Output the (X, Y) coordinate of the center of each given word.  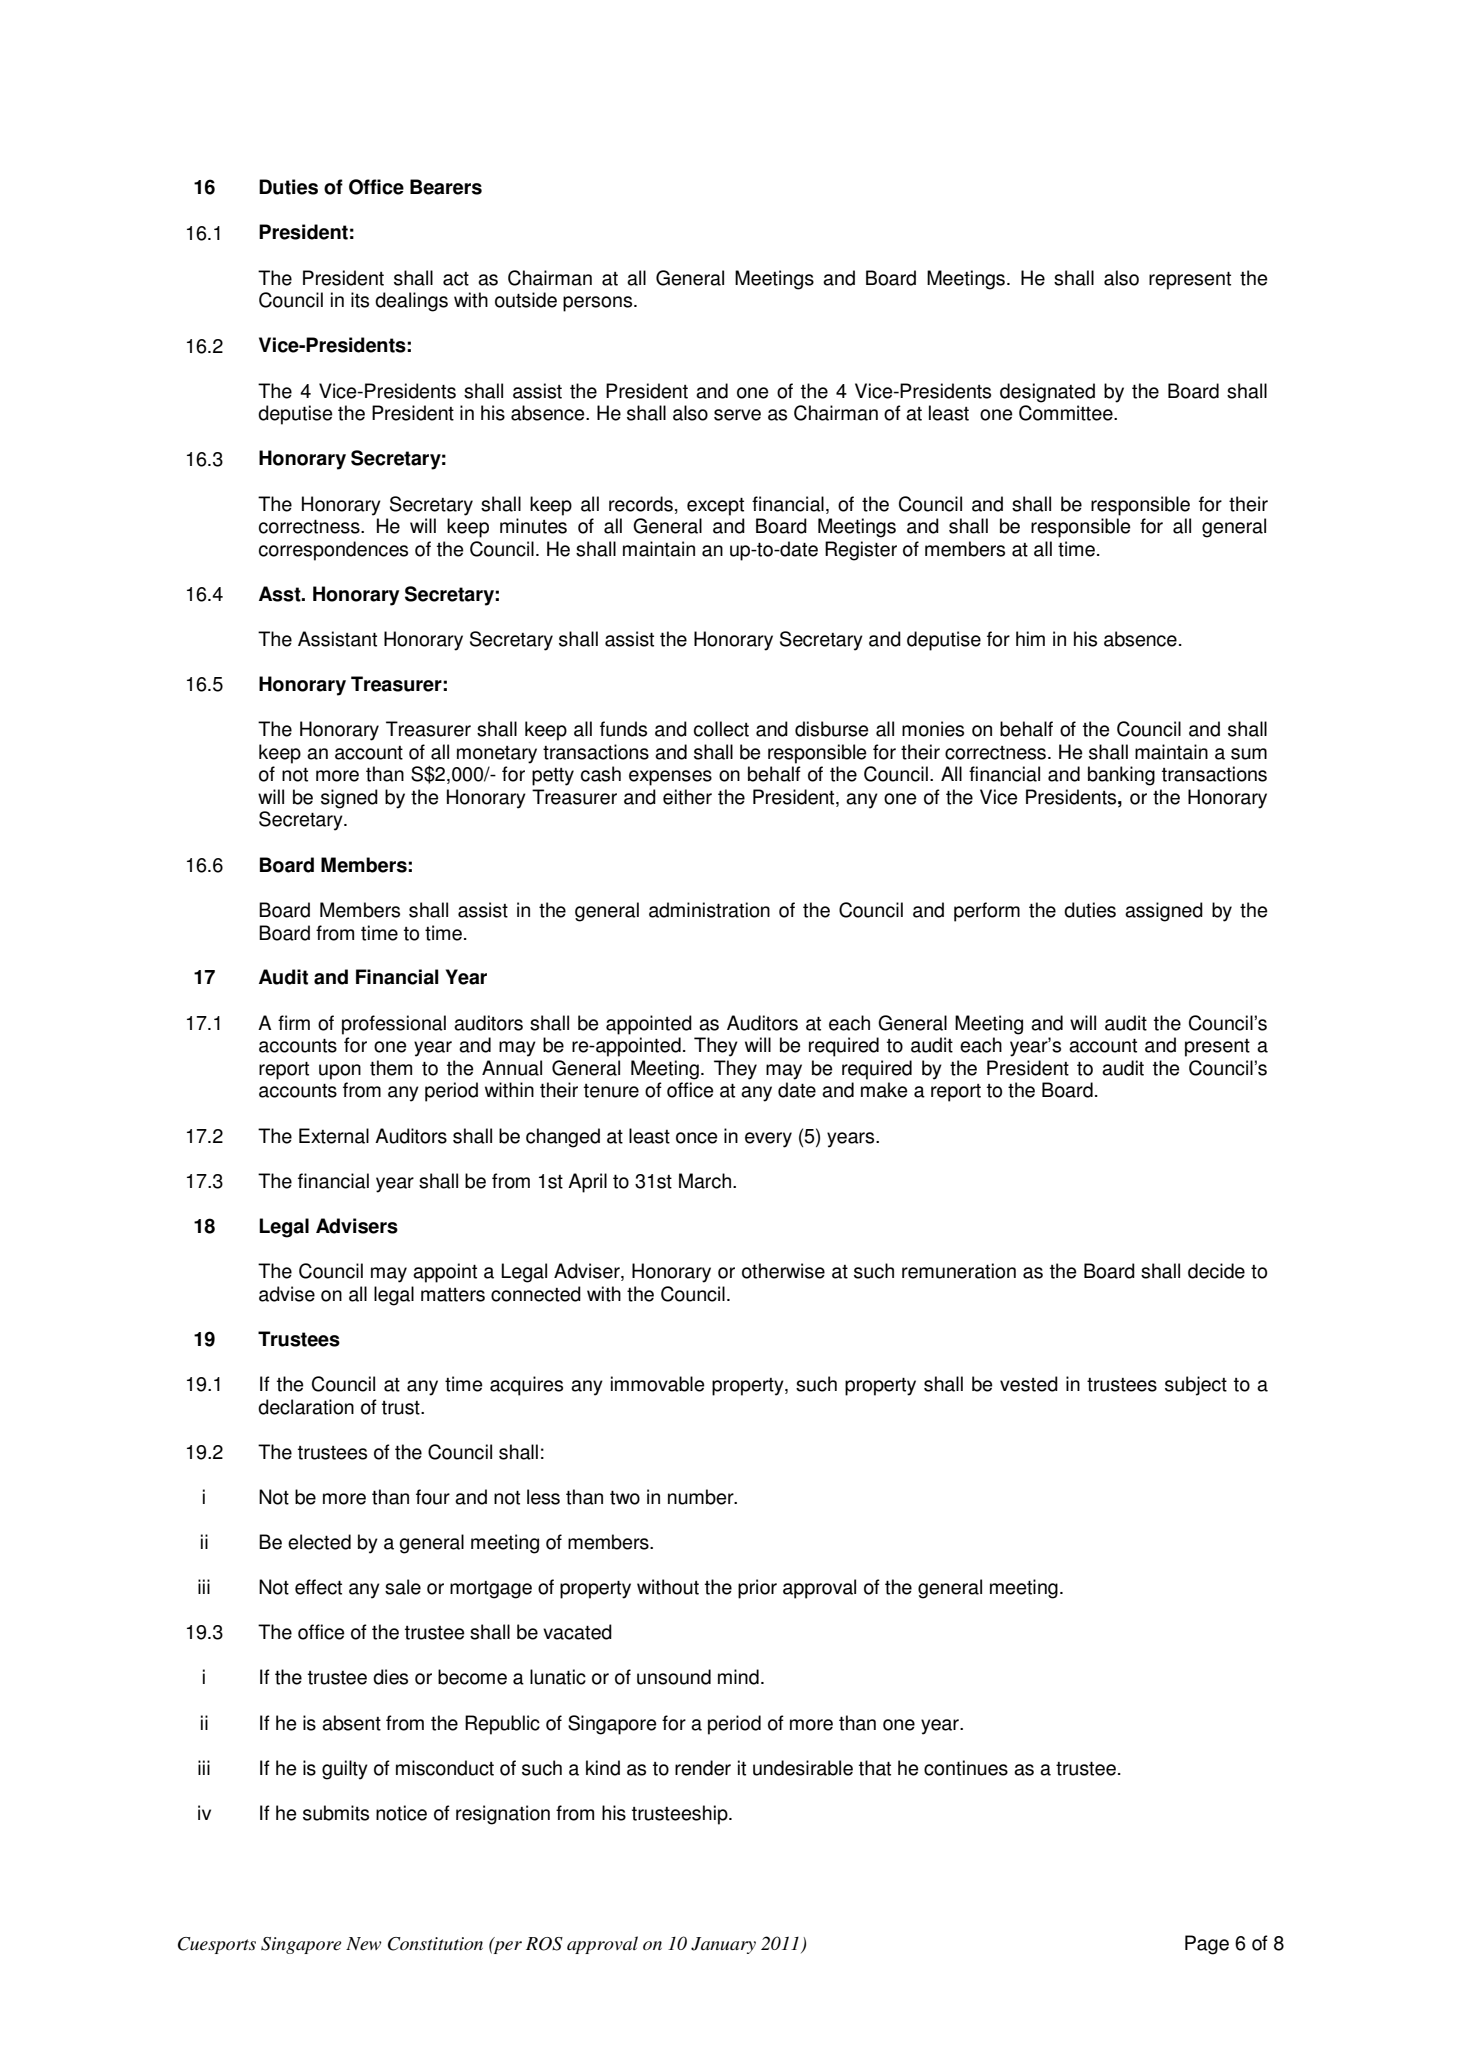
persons (599, 304)
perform (987, 912)
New (364, 1943)
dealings (411, 302)
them (391, 1068)
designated (1047, 393)
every (768, 1140)
